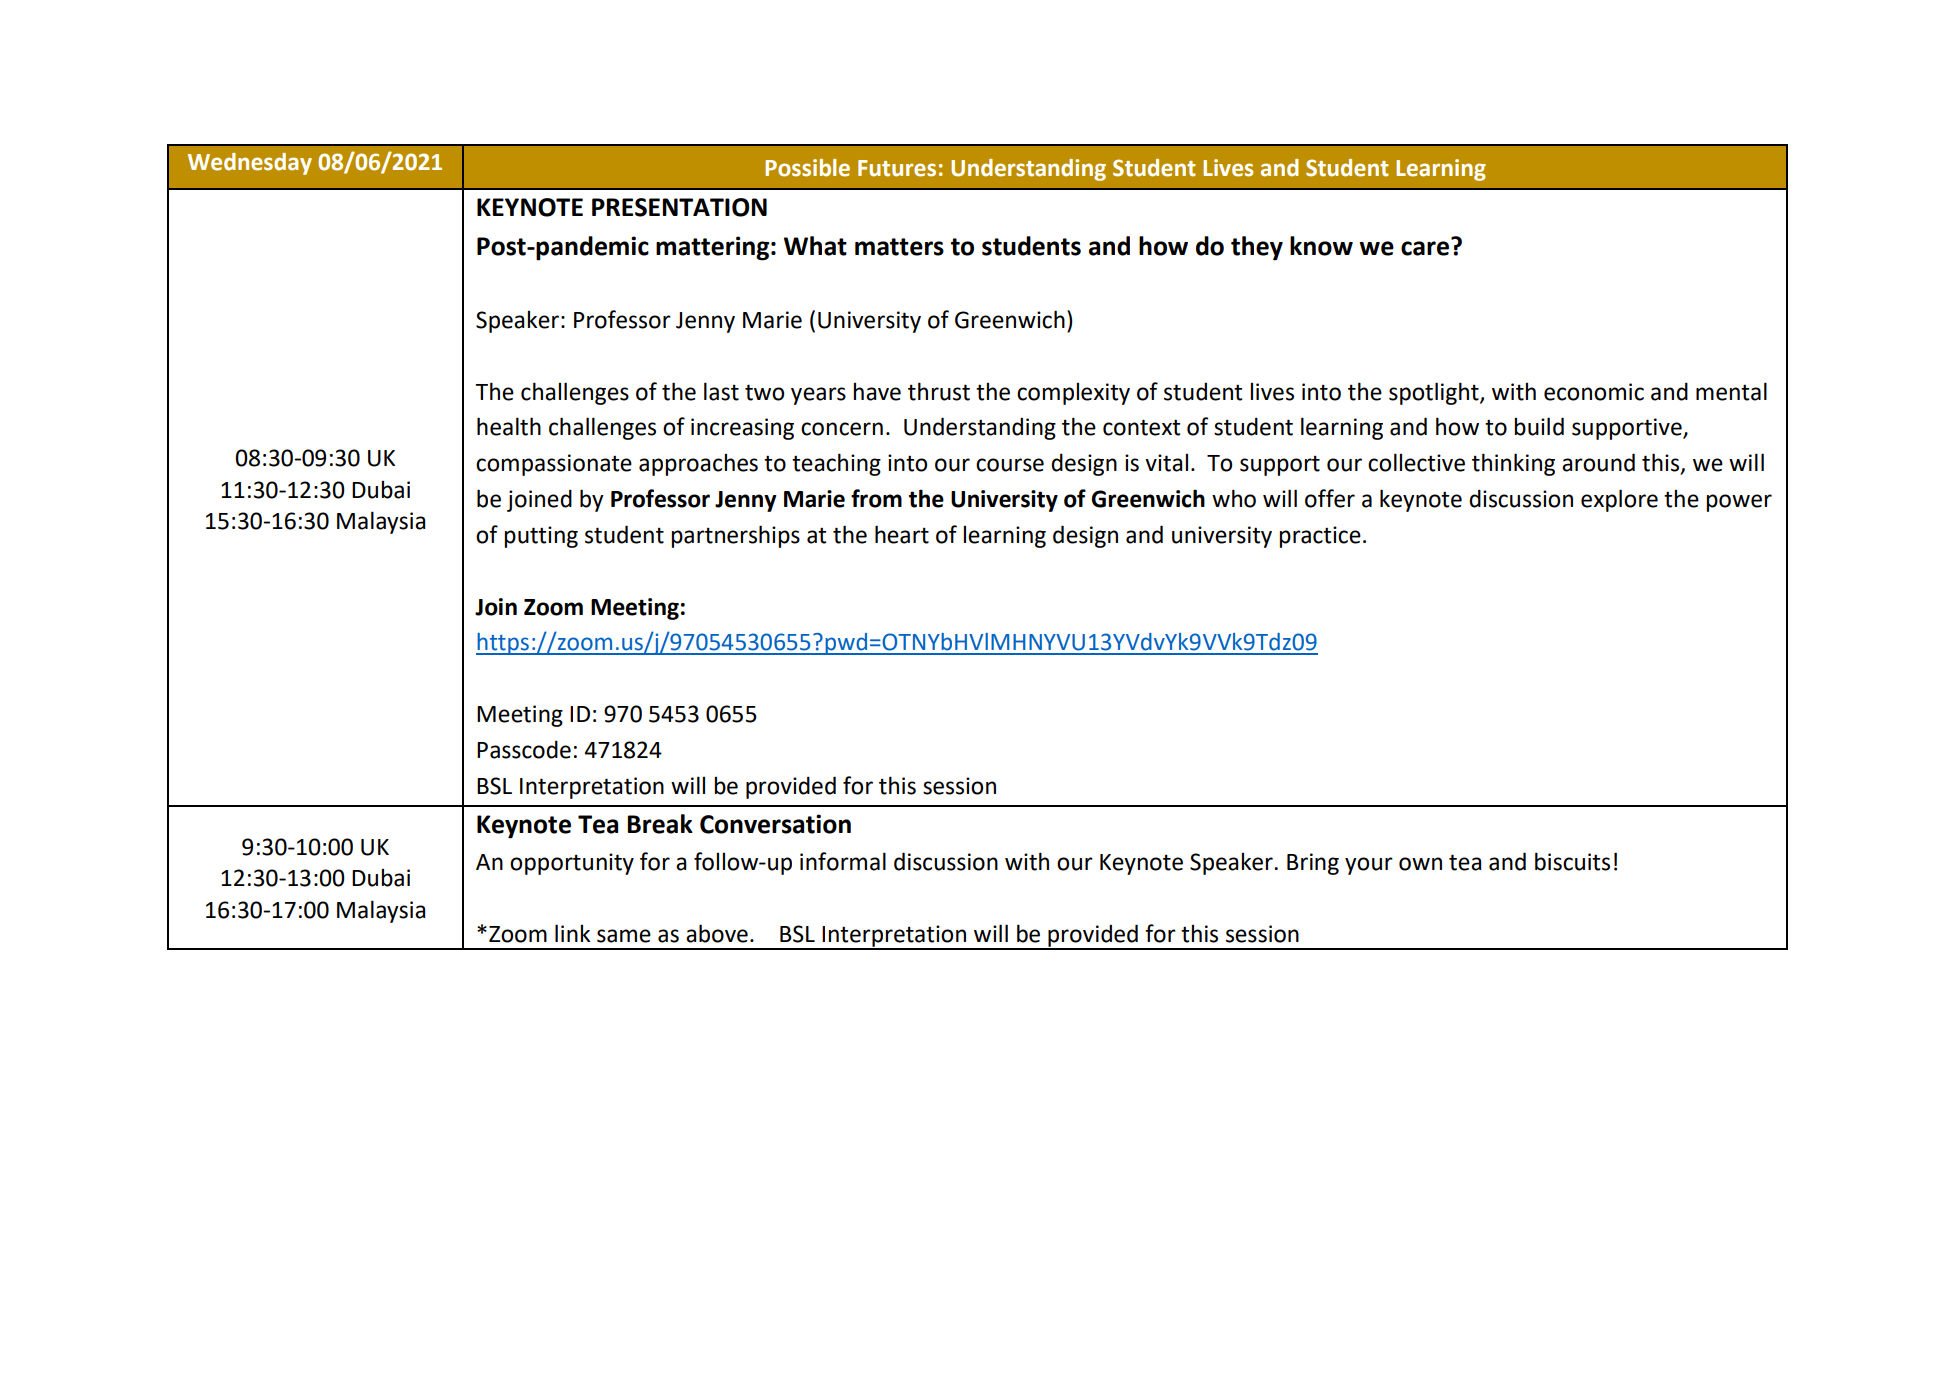  Describe the element at coordinates (1420, 864) in the screenshot. I see `own` at that location.
